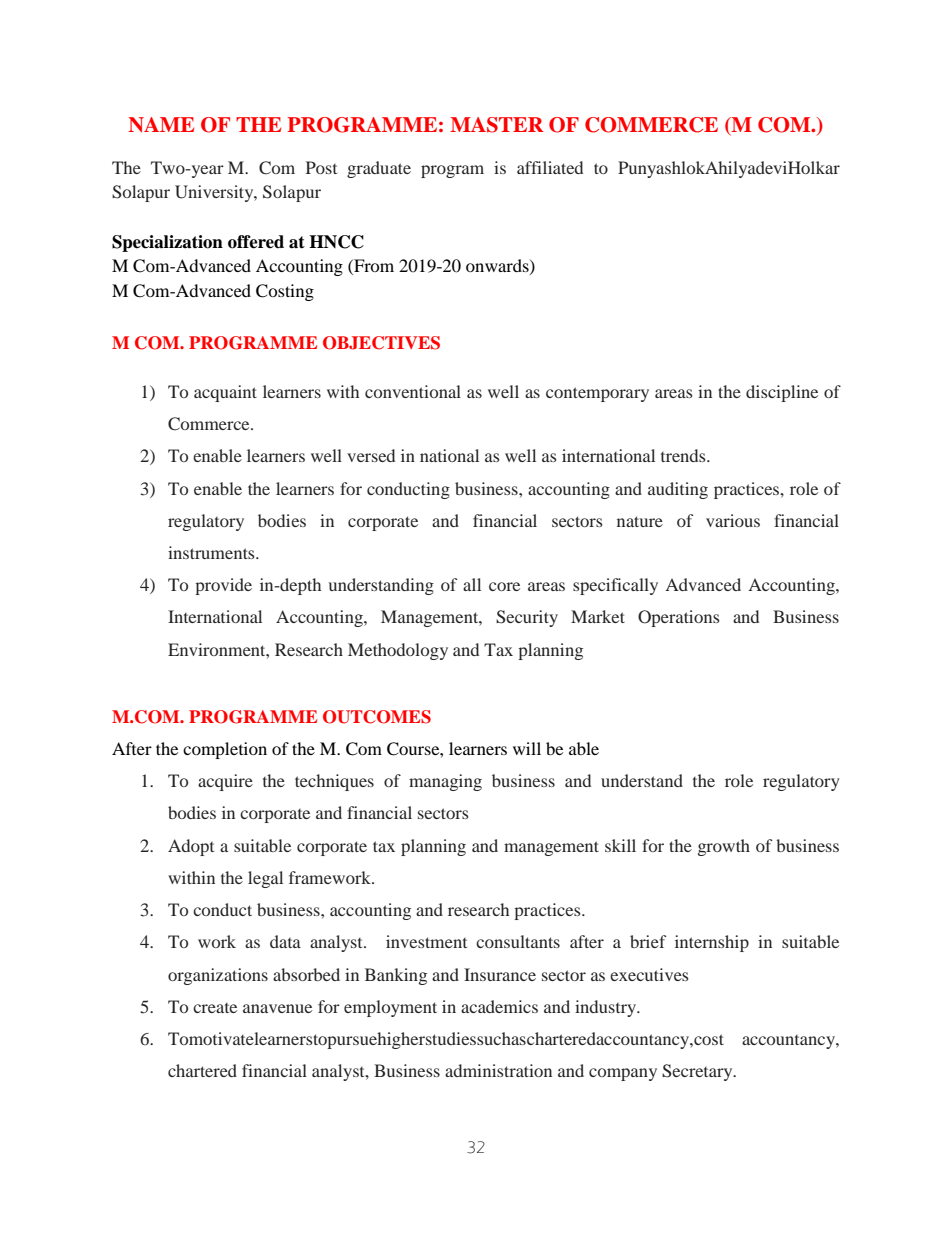 The width and height of the screenshot is (952, 1233). Describe the element at coordinates (225, 750) in the screenshot. I see `completion` at that location.
